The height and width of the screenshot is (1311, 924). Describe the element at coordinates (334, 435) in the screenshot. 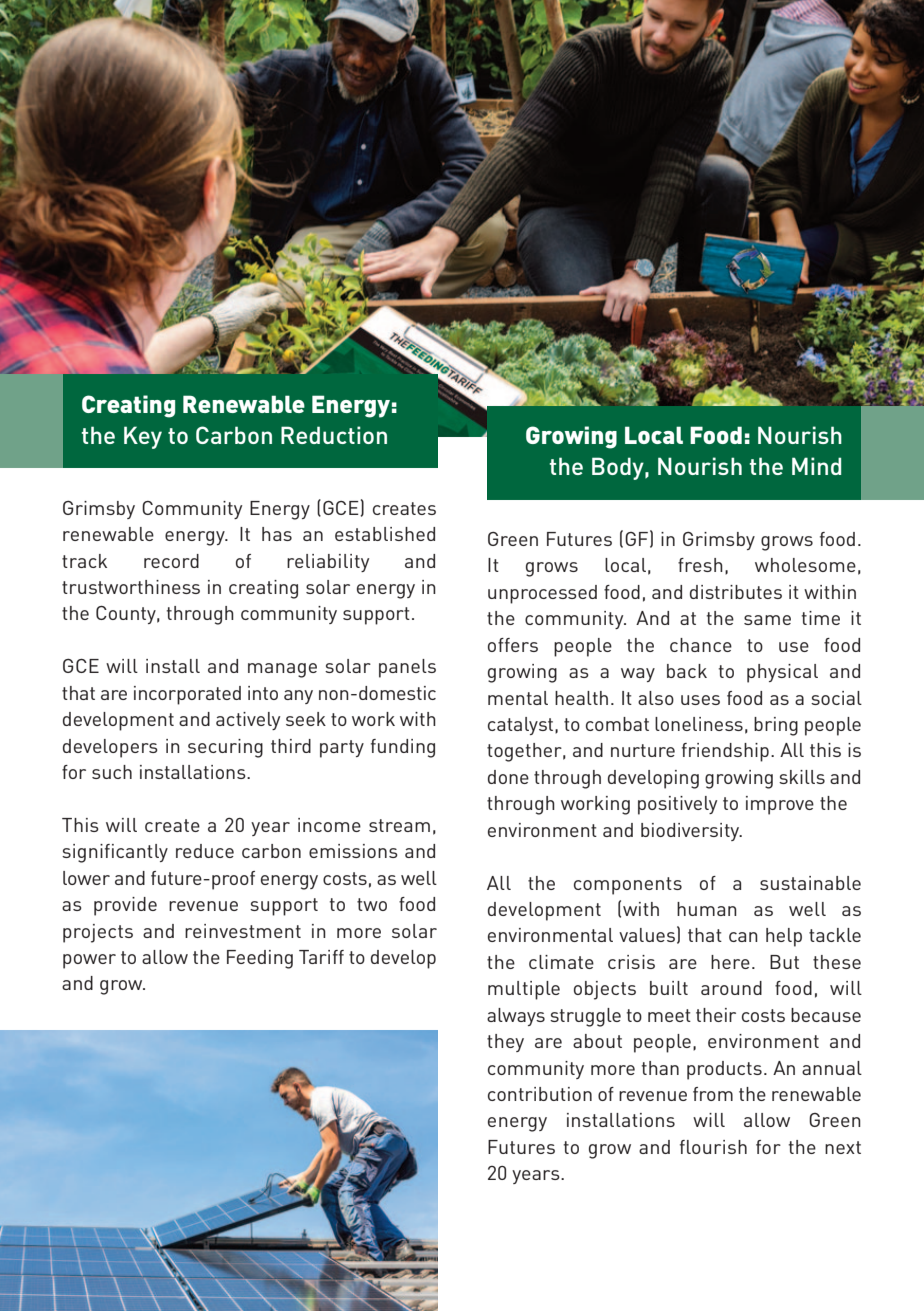

I see `Reduction` at that location.
